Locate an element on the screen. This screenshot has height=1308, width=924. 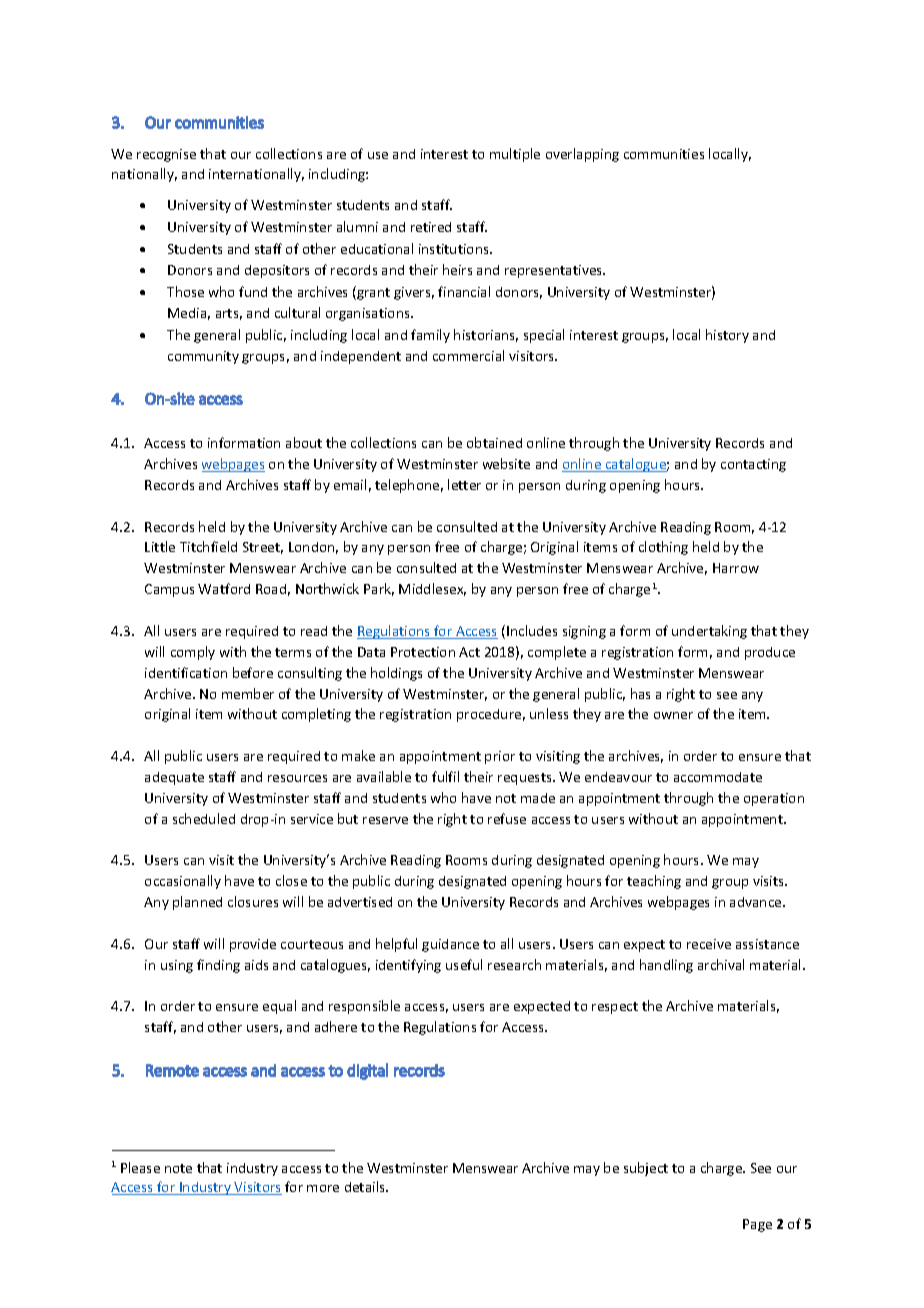
retired is located at coordinates (431, 227).
